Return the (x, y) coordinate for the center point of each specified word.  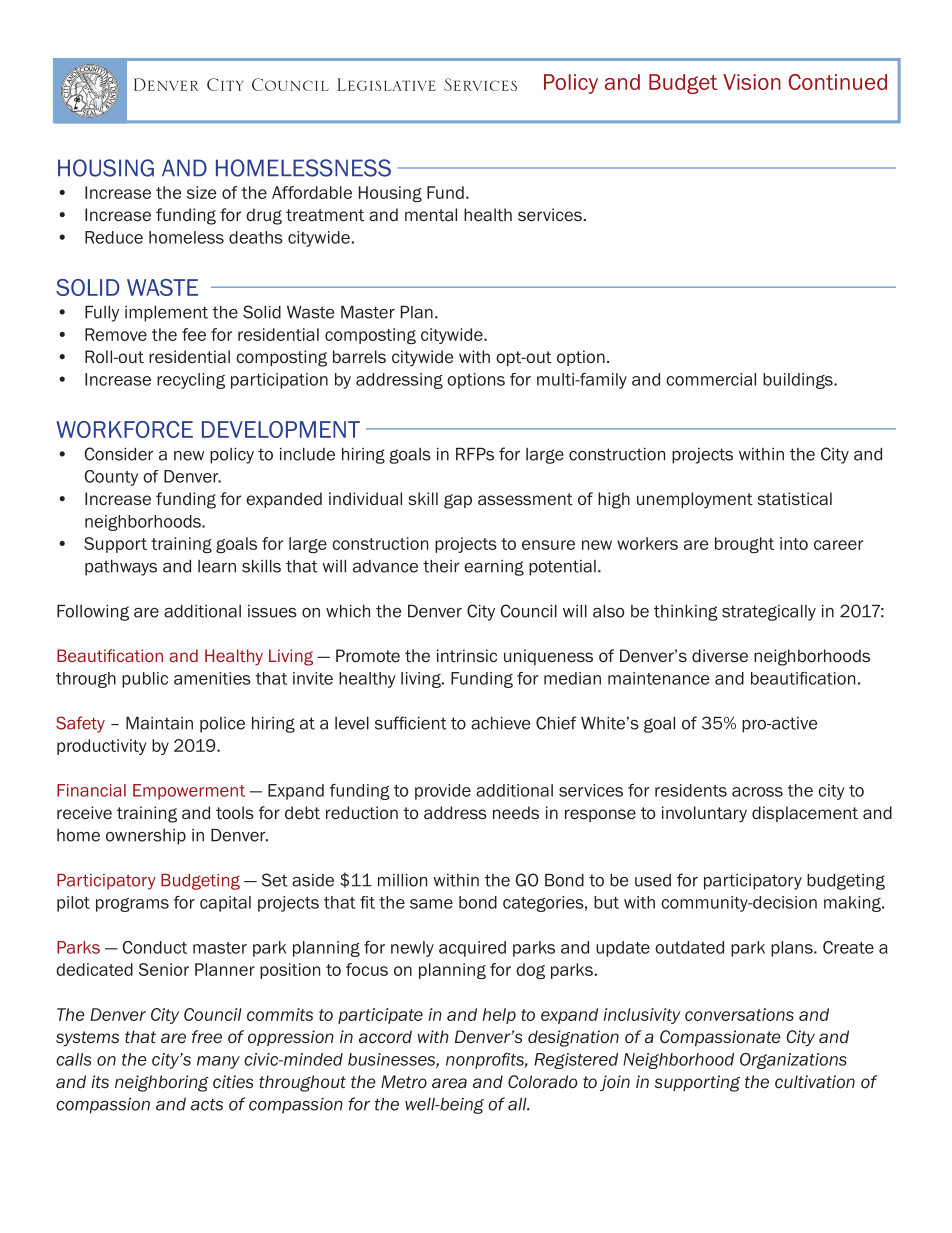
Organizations (793, 1061)
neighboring (162, 1083)
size (201, 192)
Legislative (386, 84)
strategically (769, 613)
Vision (752, 82)
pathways (121, 568)
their (441, 566)
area (449, 1083)
